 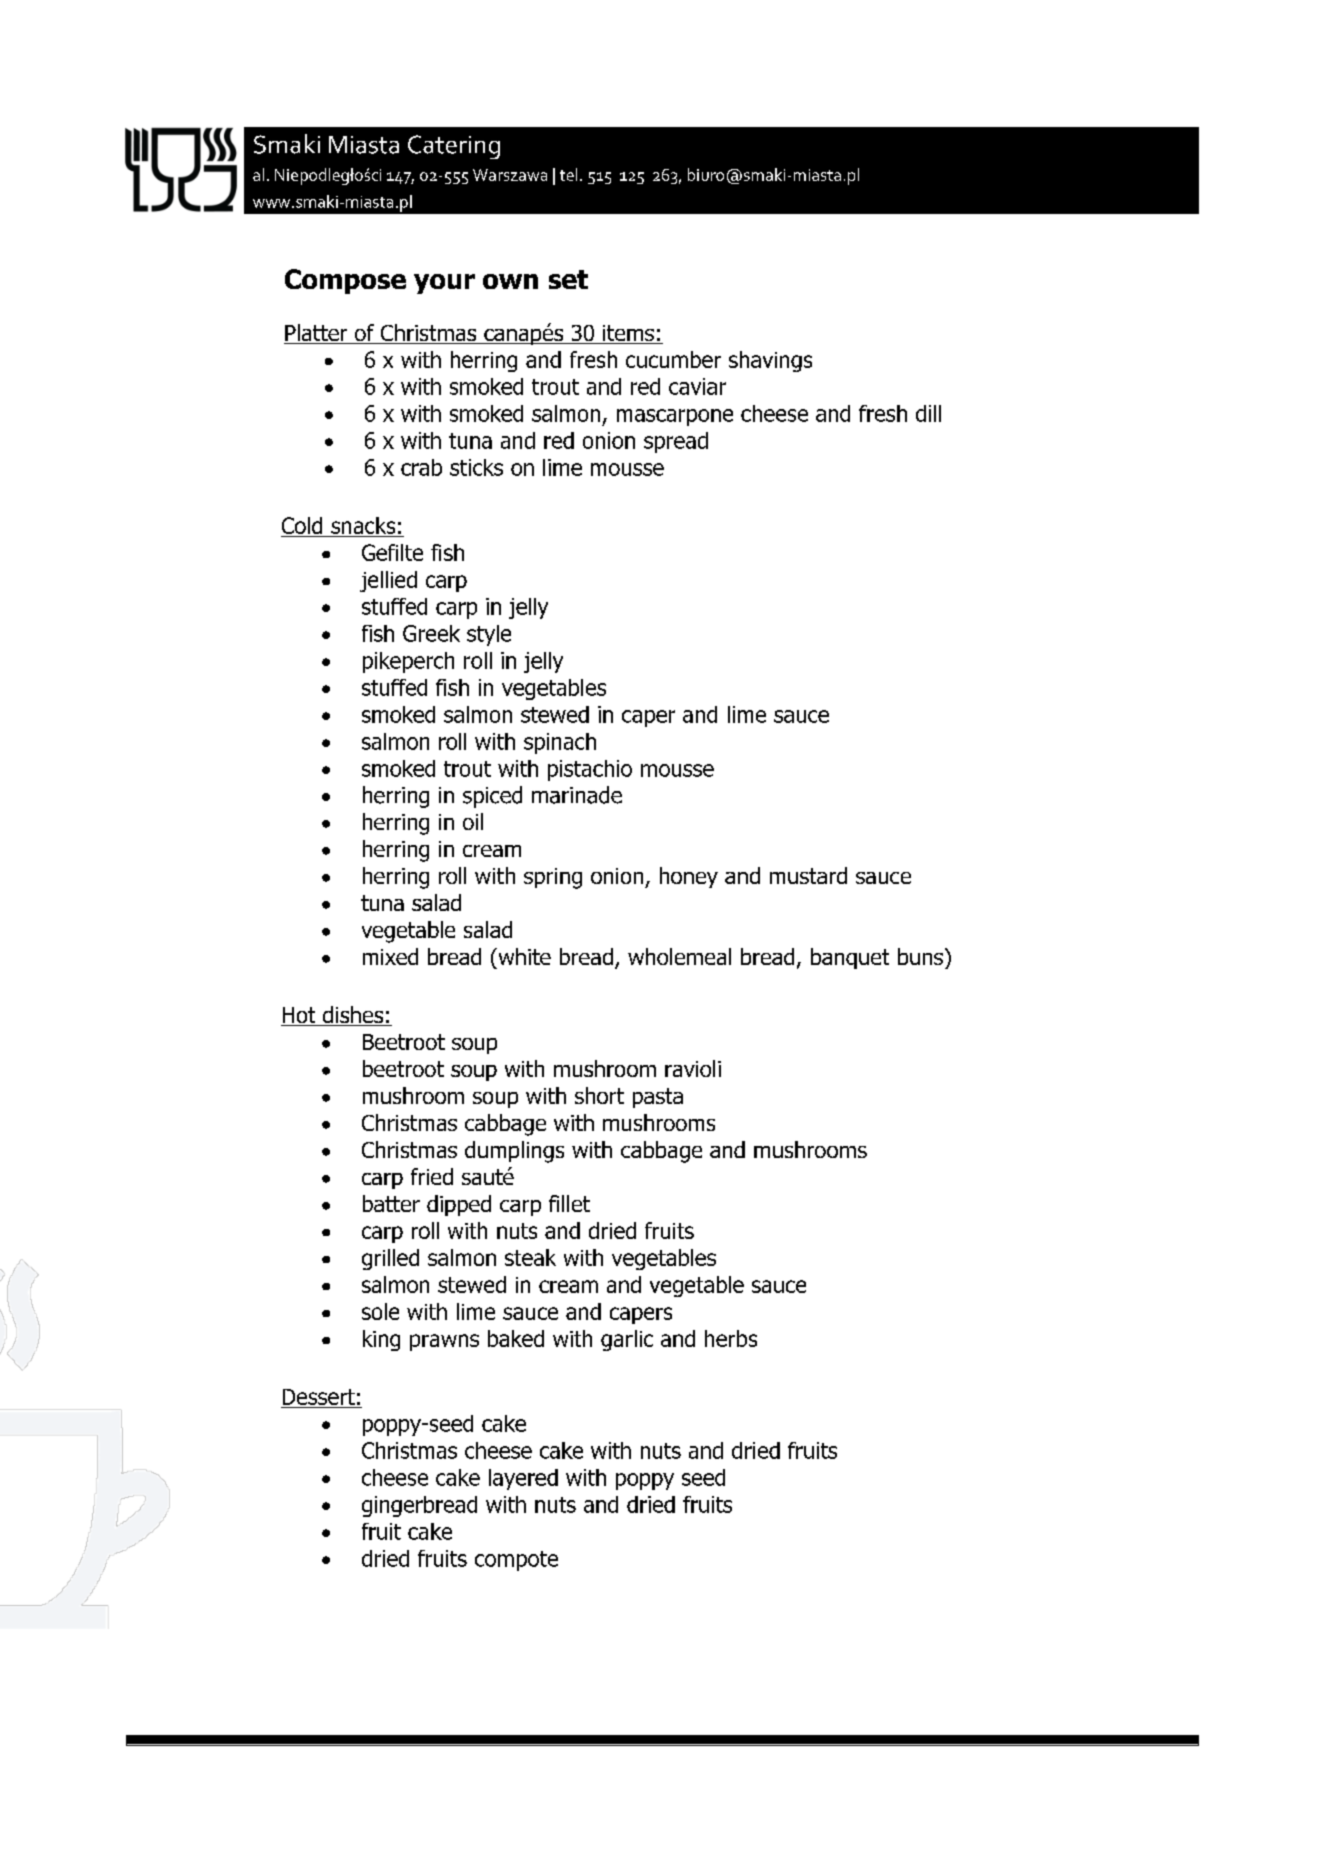 What do you see at coordinates (770, 361) in the page?
I see `shavings` at bounding box center [770, 361].
